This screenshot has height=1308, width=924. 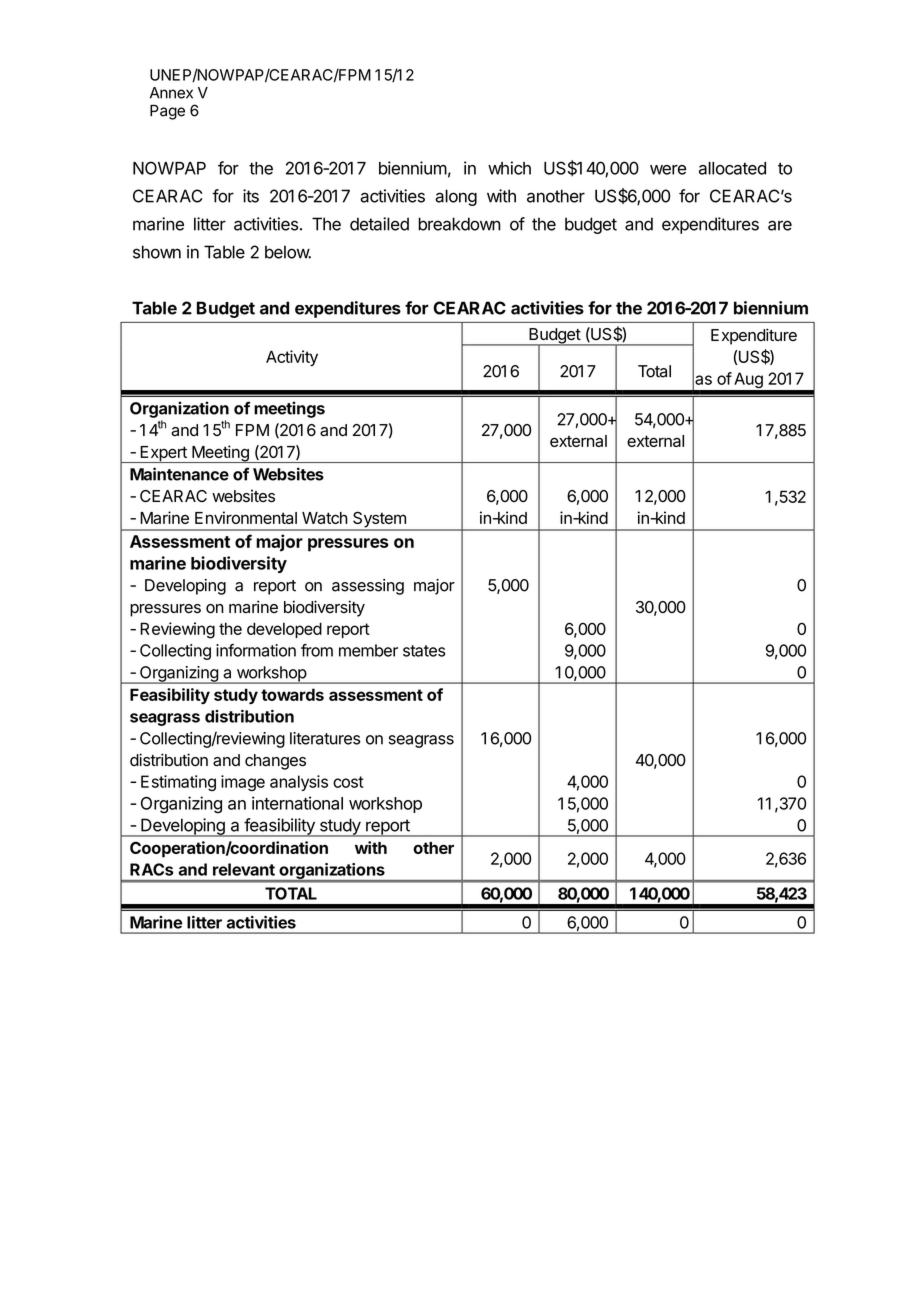 I want to click on information, so click(x=256, y=650).
